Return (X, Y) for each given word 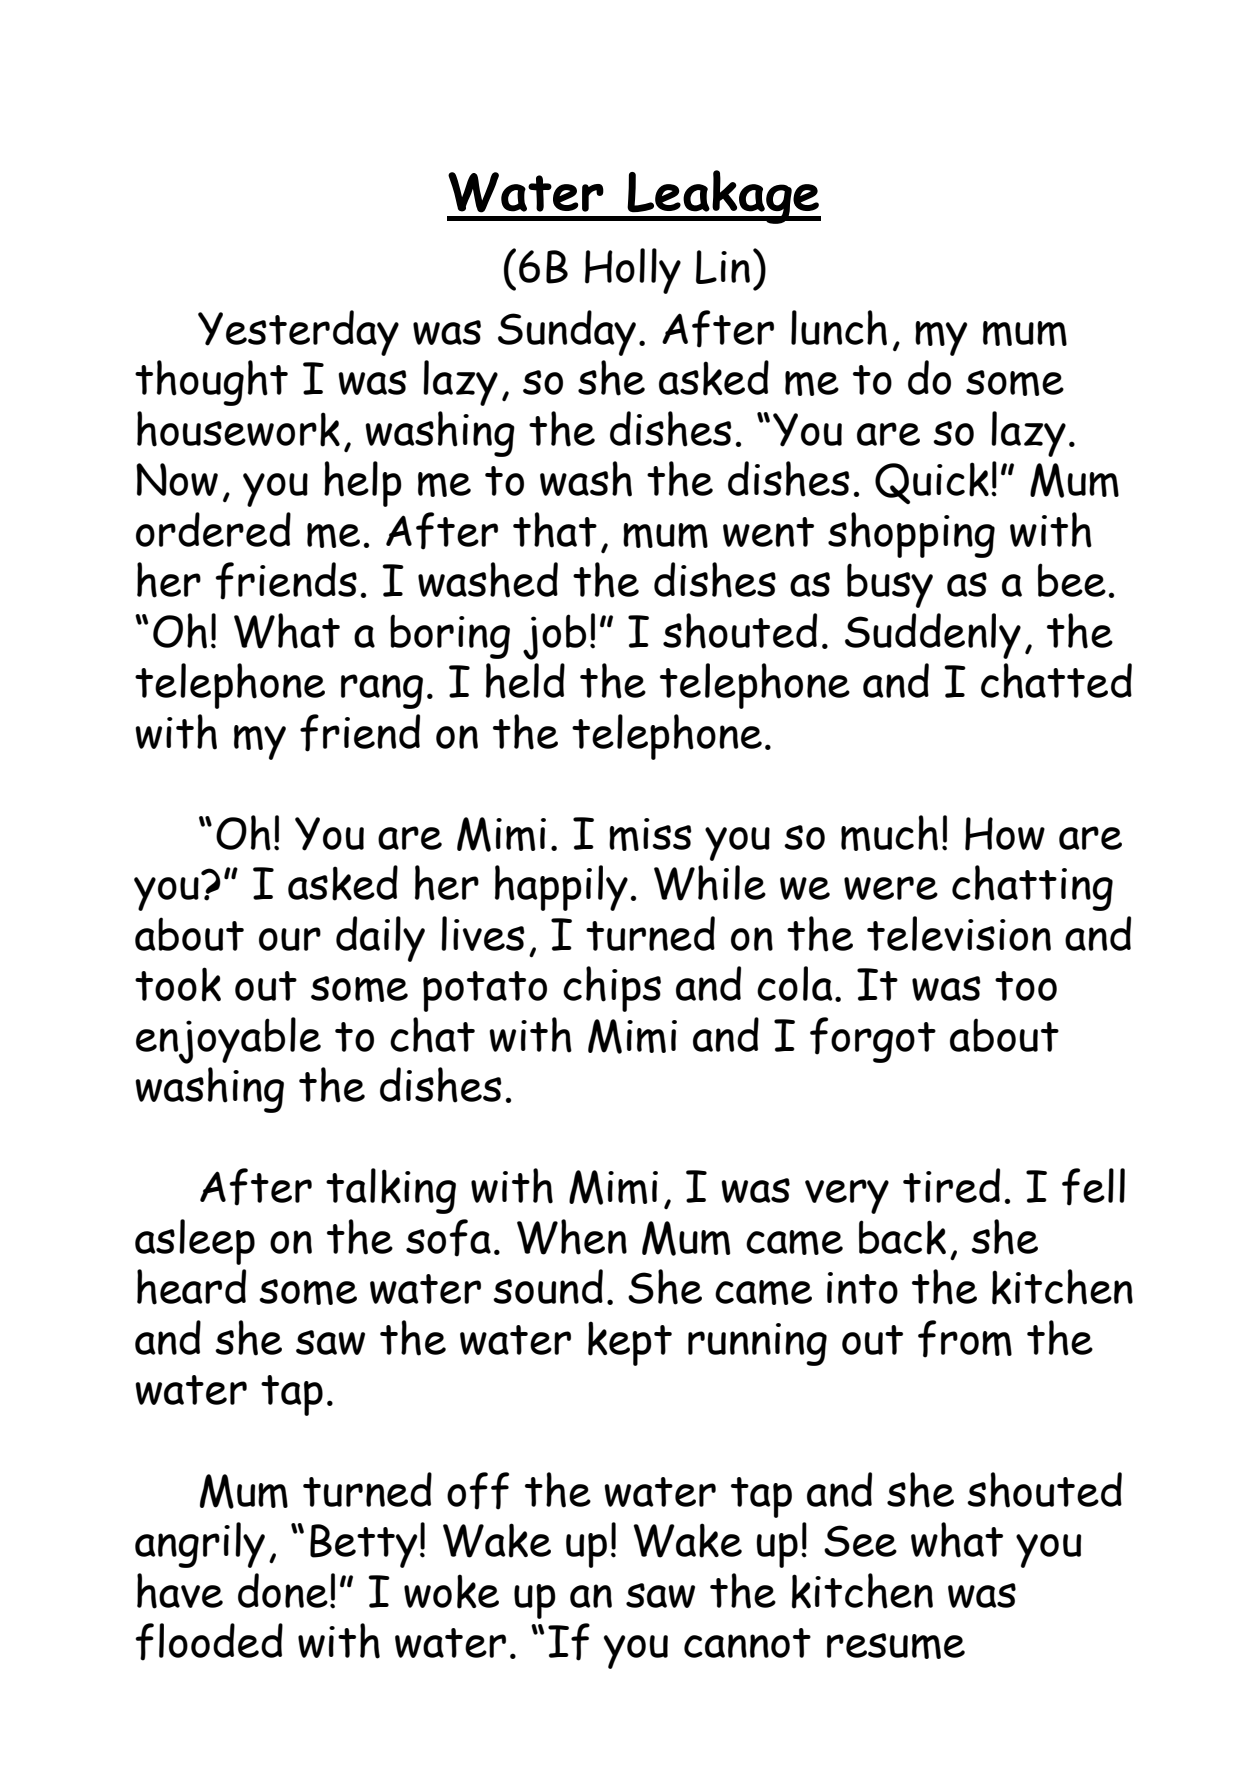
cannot (747, 1643)
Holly (633, 271)
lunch (839, 328)
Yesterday (298, 333)
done (283, 1590)
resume (896, 1646)
